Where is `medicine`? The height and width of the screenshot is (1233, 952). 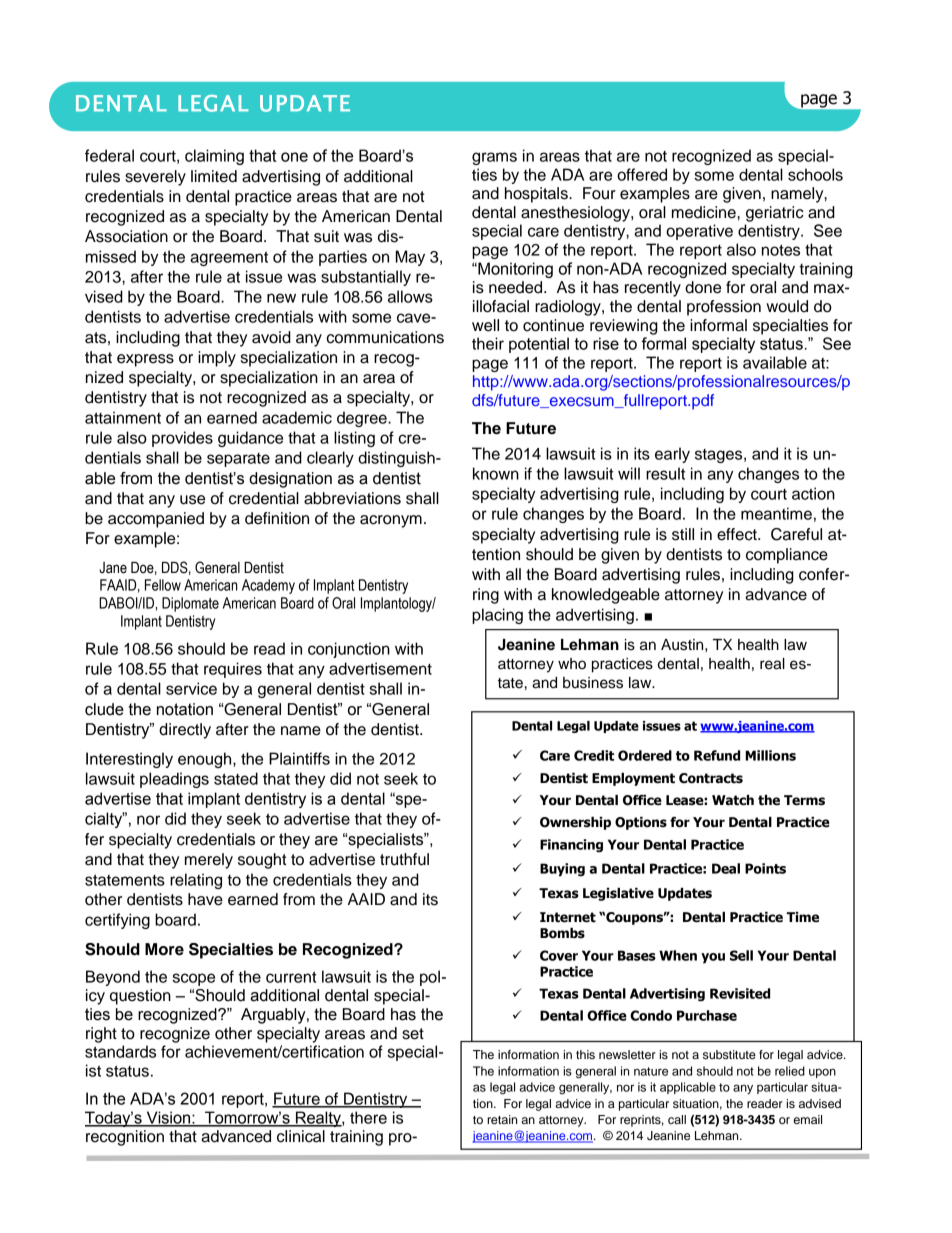
medicine is located at coordinates (705, 212).
